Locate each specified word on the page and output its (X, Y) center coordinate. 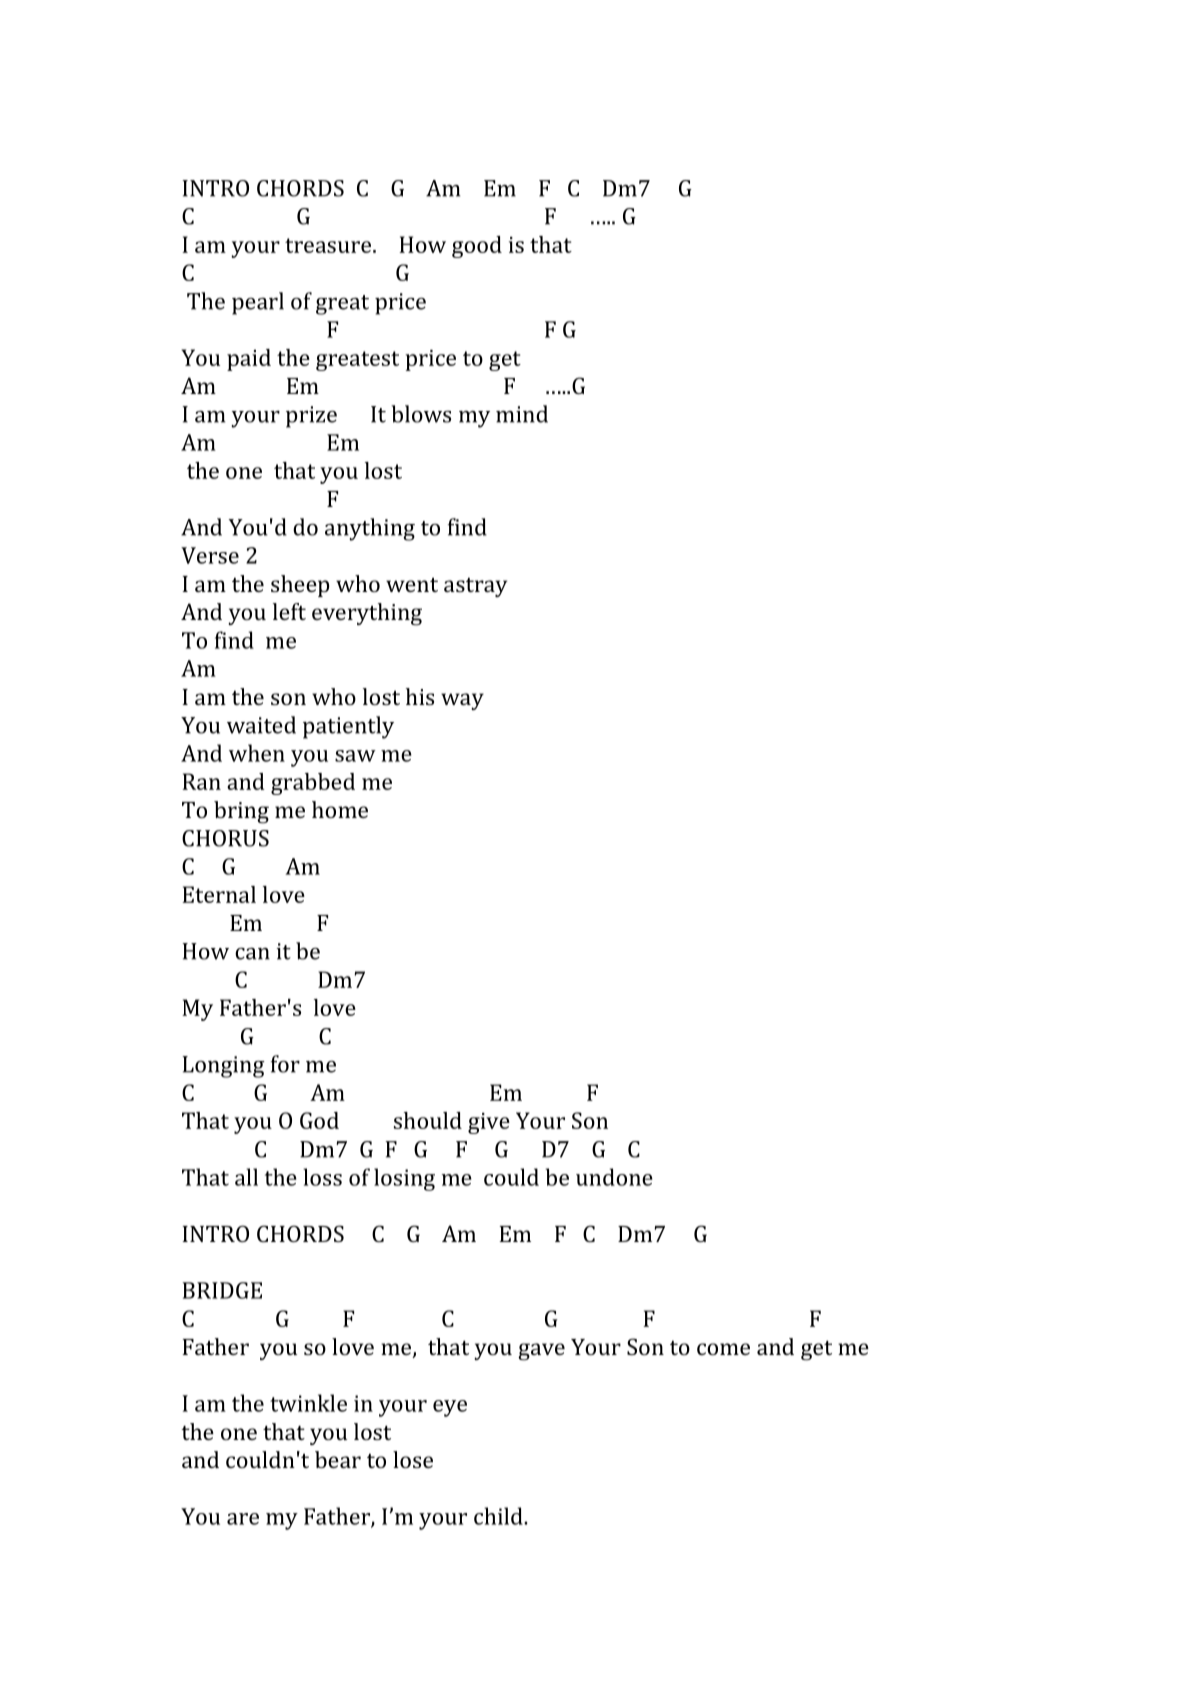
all (246, 1177)
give (489, 1123)
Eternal (219, 894)
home (340, 809)
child (499, 1516)
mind (522, 414)
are (243, 1519)
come (723, 1349)
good (477, 247)
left (289, 611)
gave (541, 1352)
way (462, 701)
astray (475, 587)
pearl (258, 303)
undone (614, 1177)
